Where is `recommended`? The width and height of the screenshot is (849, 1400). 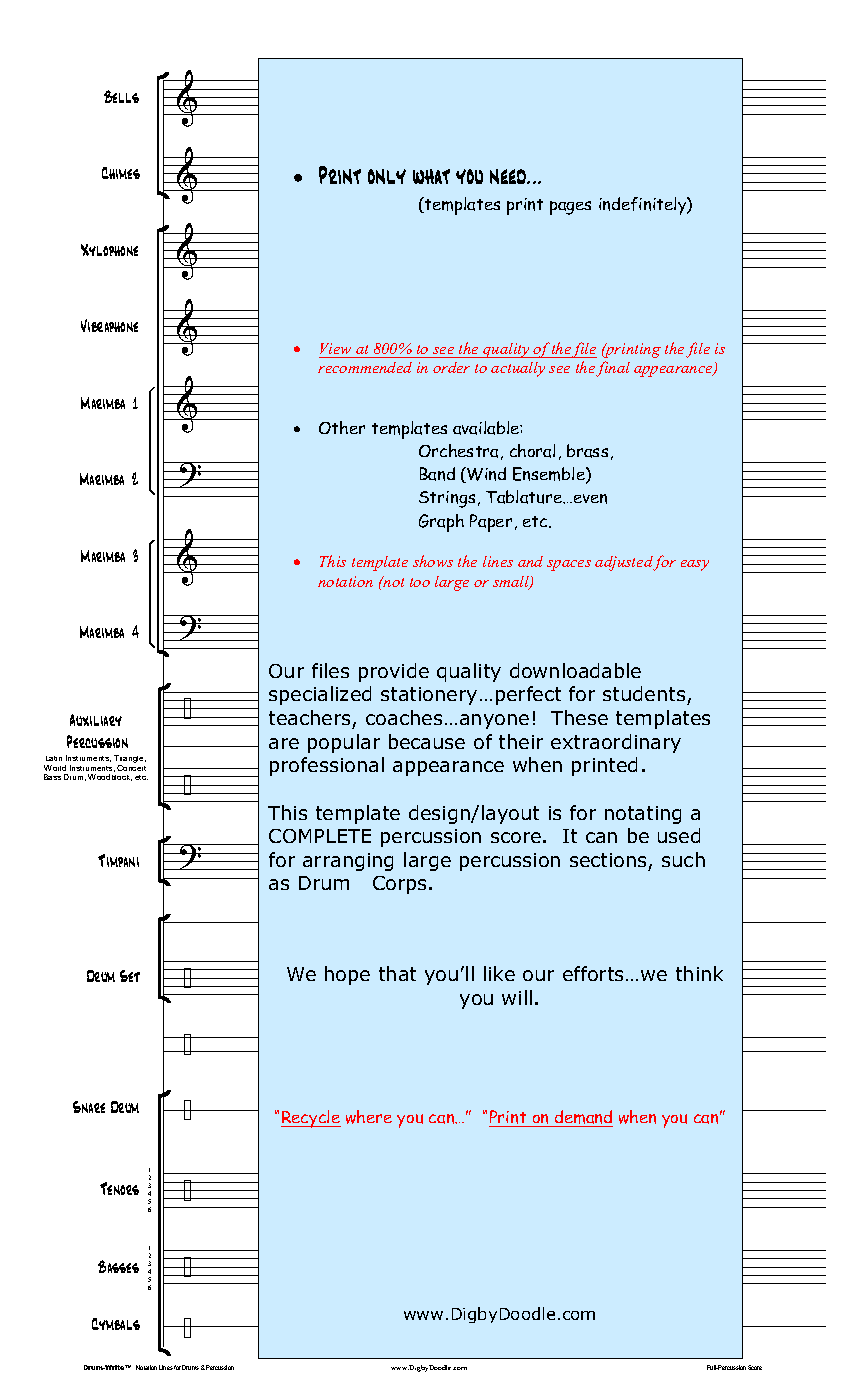 recommended is located at coordinates (365, 367).
